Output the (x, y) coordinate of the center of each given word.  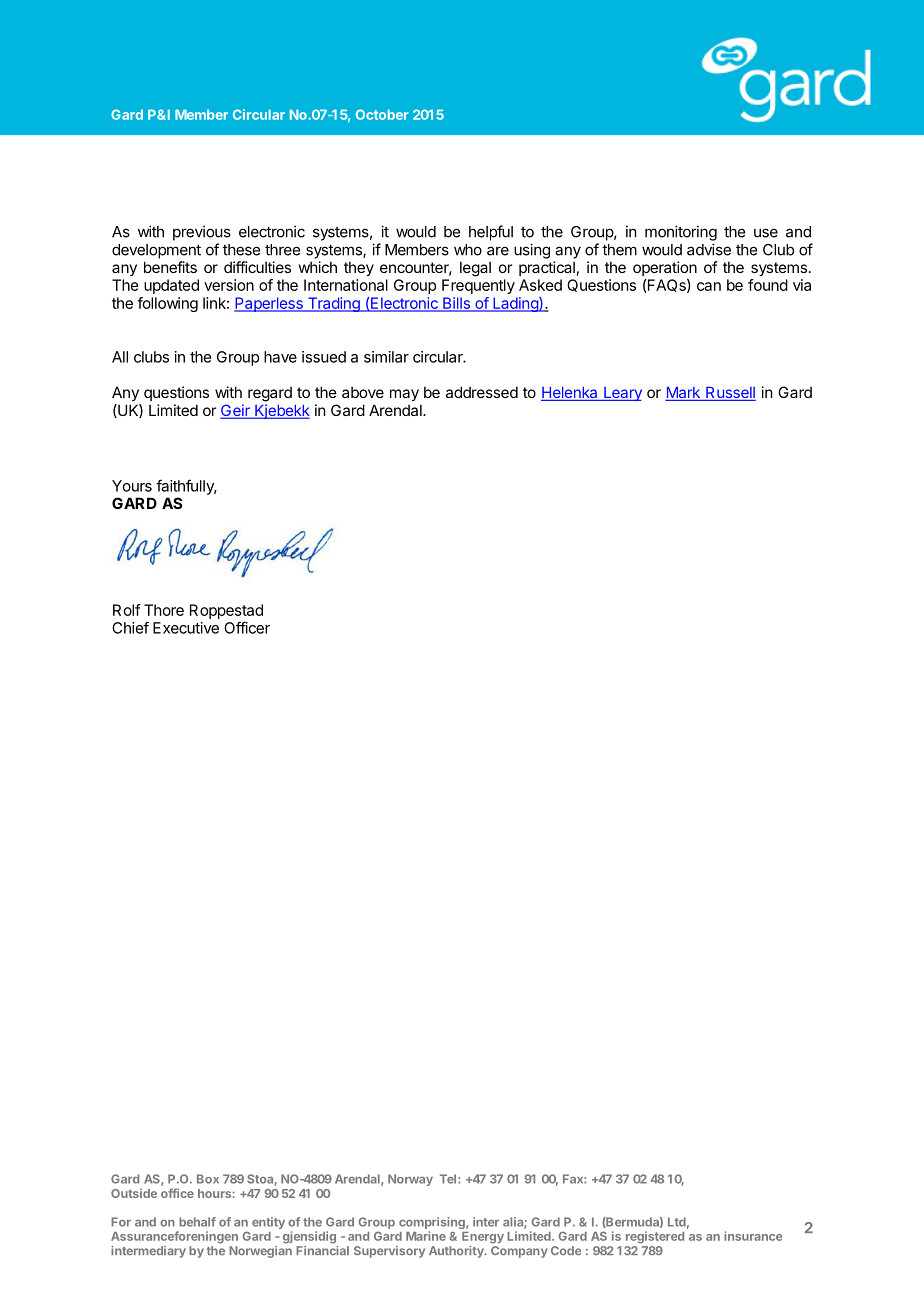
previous (202, 233)
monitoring (681, 233)
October (382, 114)
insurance (753, 1236)
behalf (197, 1222)
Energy (483, 1238)
